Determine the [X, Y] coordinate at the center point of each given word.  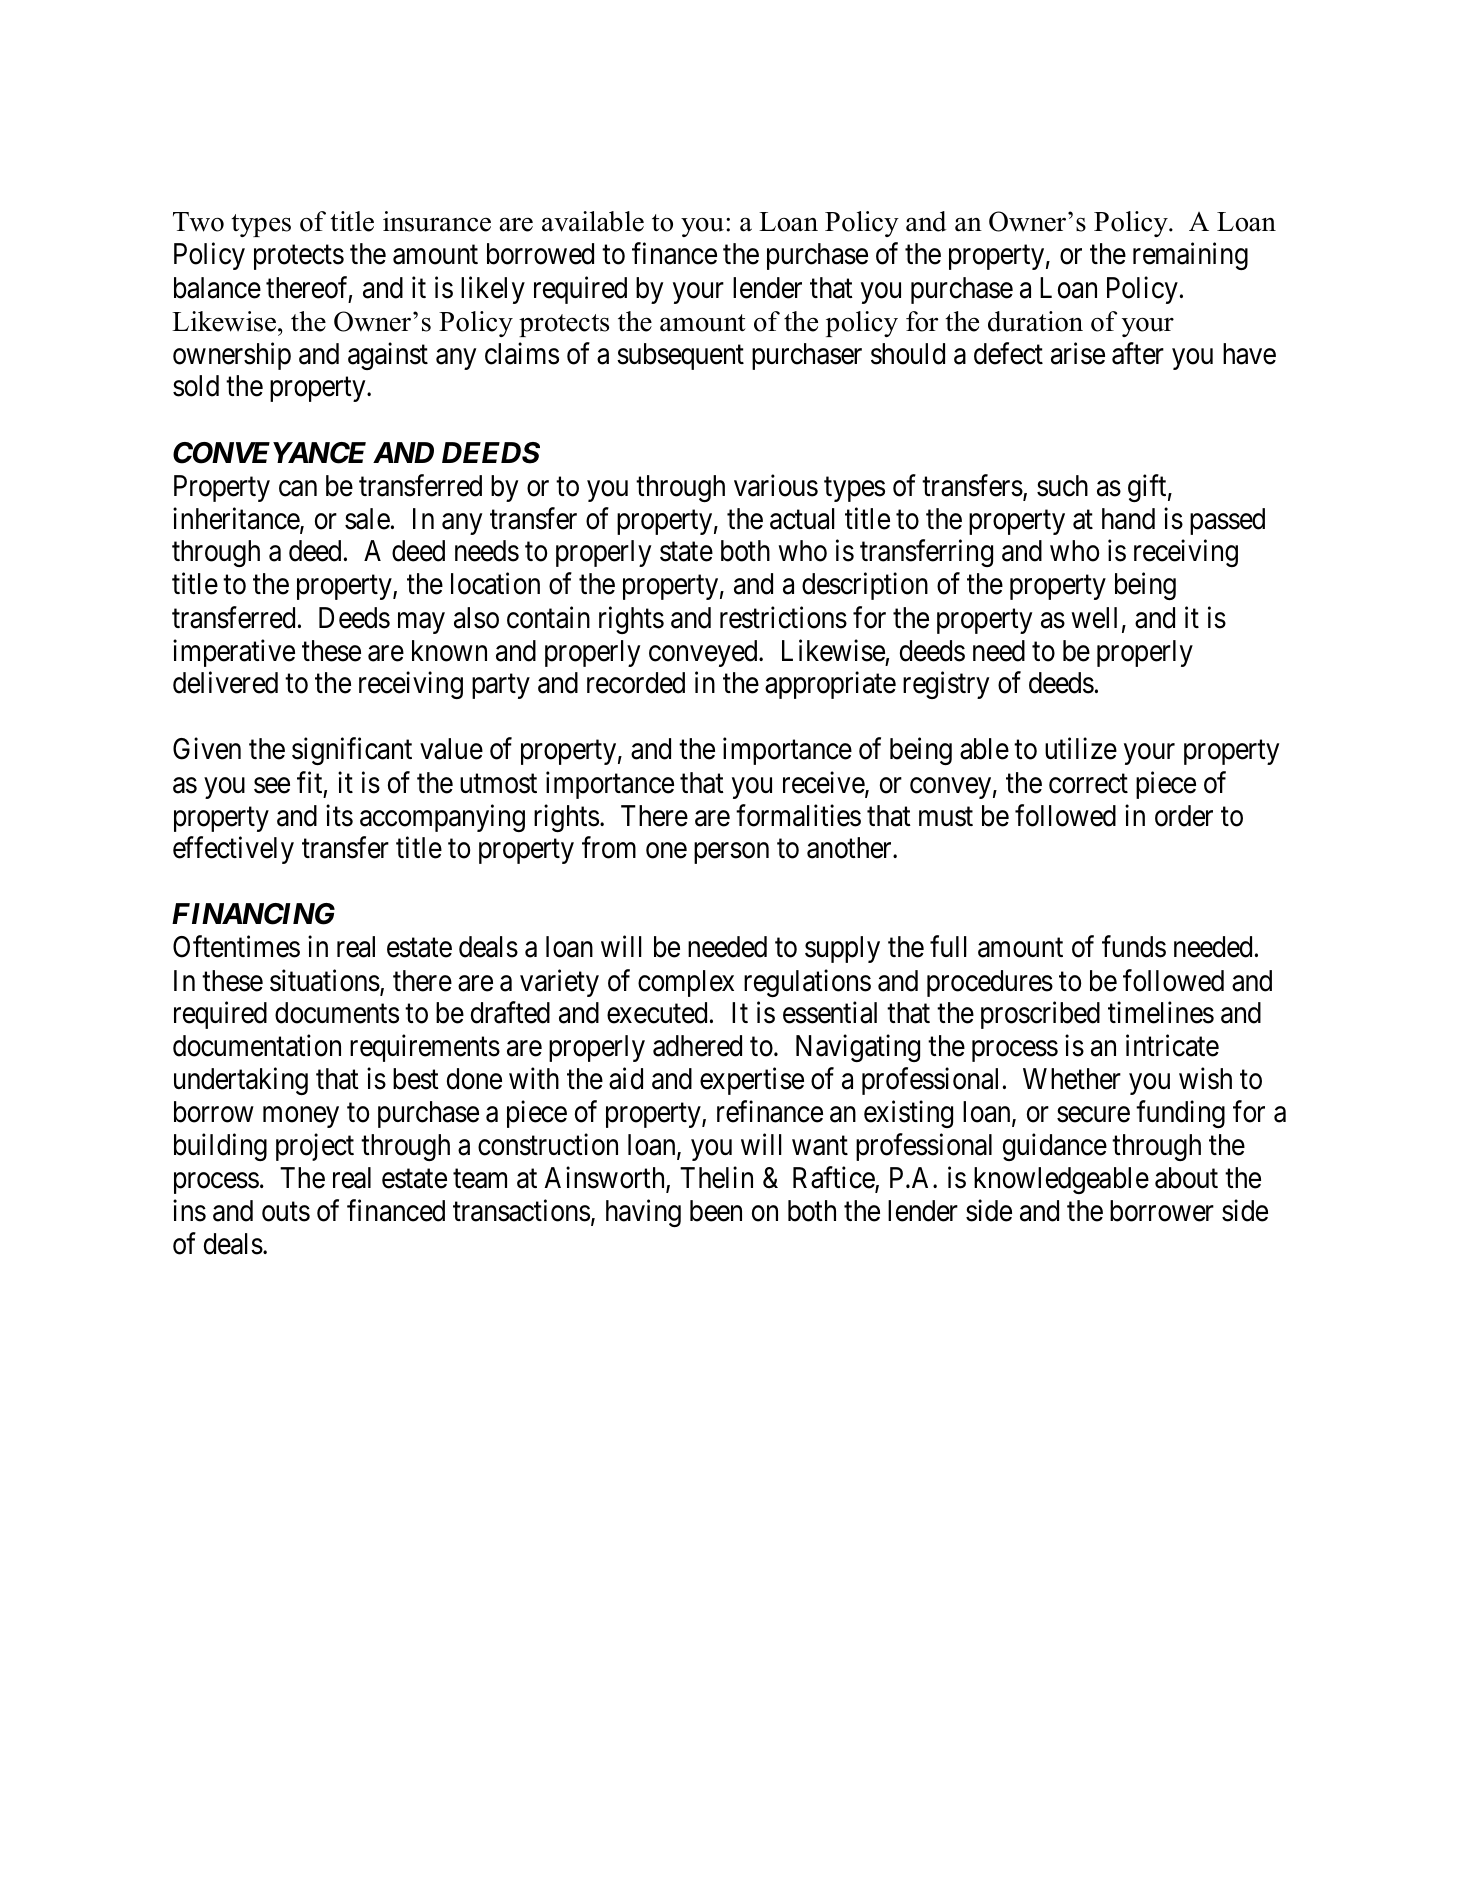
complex [686, 983]
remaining [1190, 256]
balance [217, 288]
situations [325, 980]
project [315, 1147]
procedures [990, 983]
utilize [1081, 749]
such [1062, 486]
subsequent [680, 356]
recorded [636, 683]
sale [367, 519]
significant [352, 751]
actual [802, 519]
